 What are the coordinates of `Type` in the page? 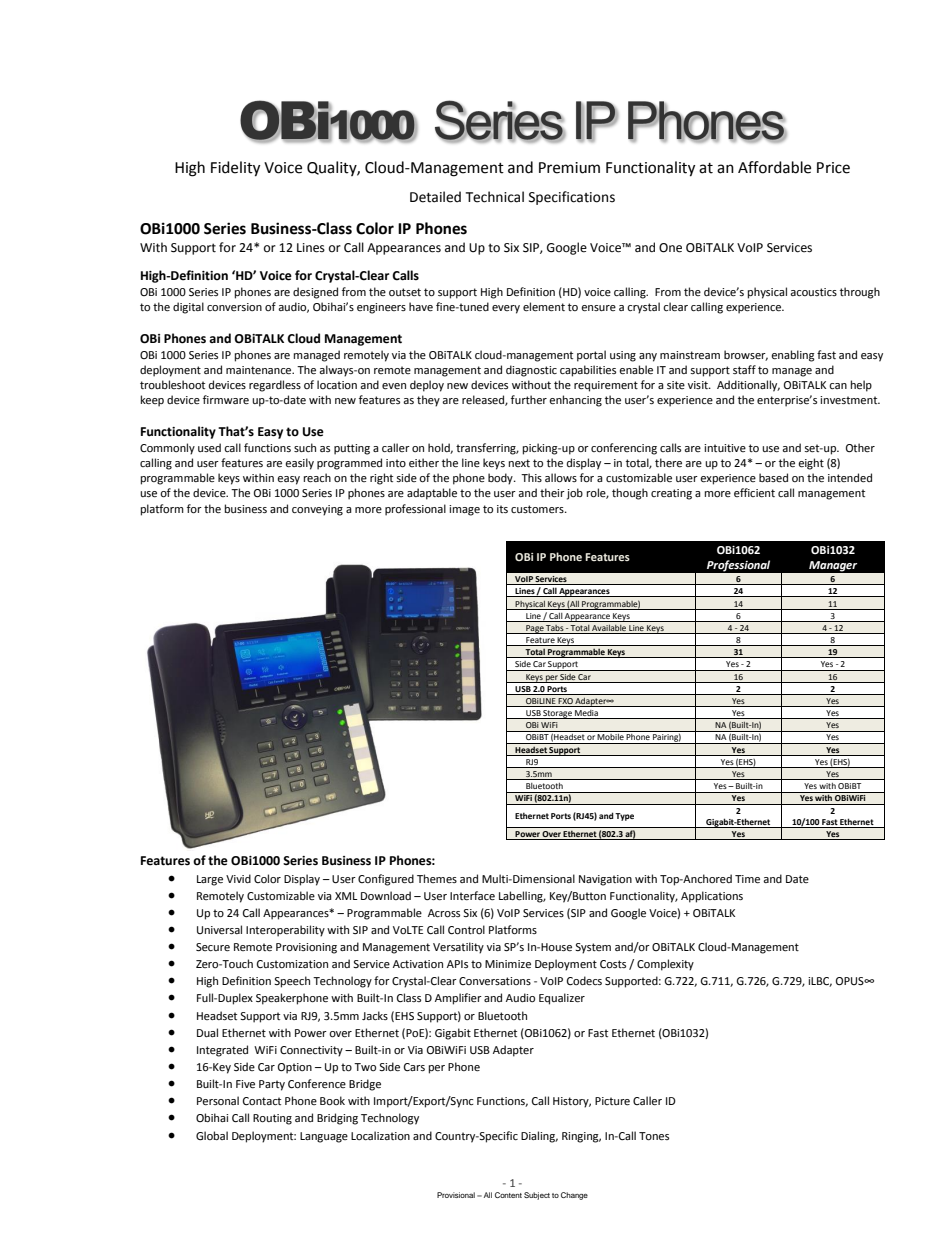 It's located at (624, 817).
